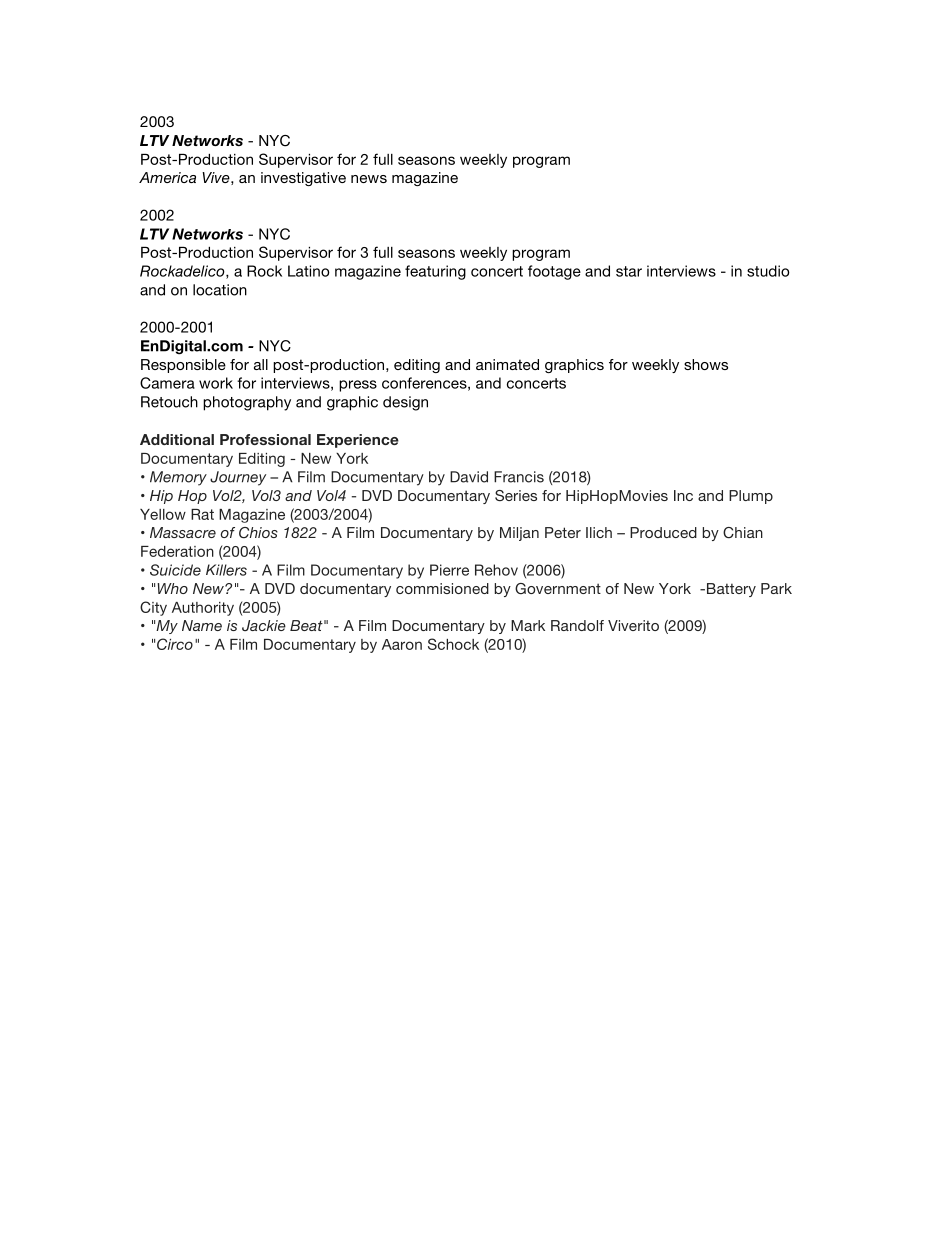 This page has width=952, height=1233. I want to click on location, so click(220, 290).
